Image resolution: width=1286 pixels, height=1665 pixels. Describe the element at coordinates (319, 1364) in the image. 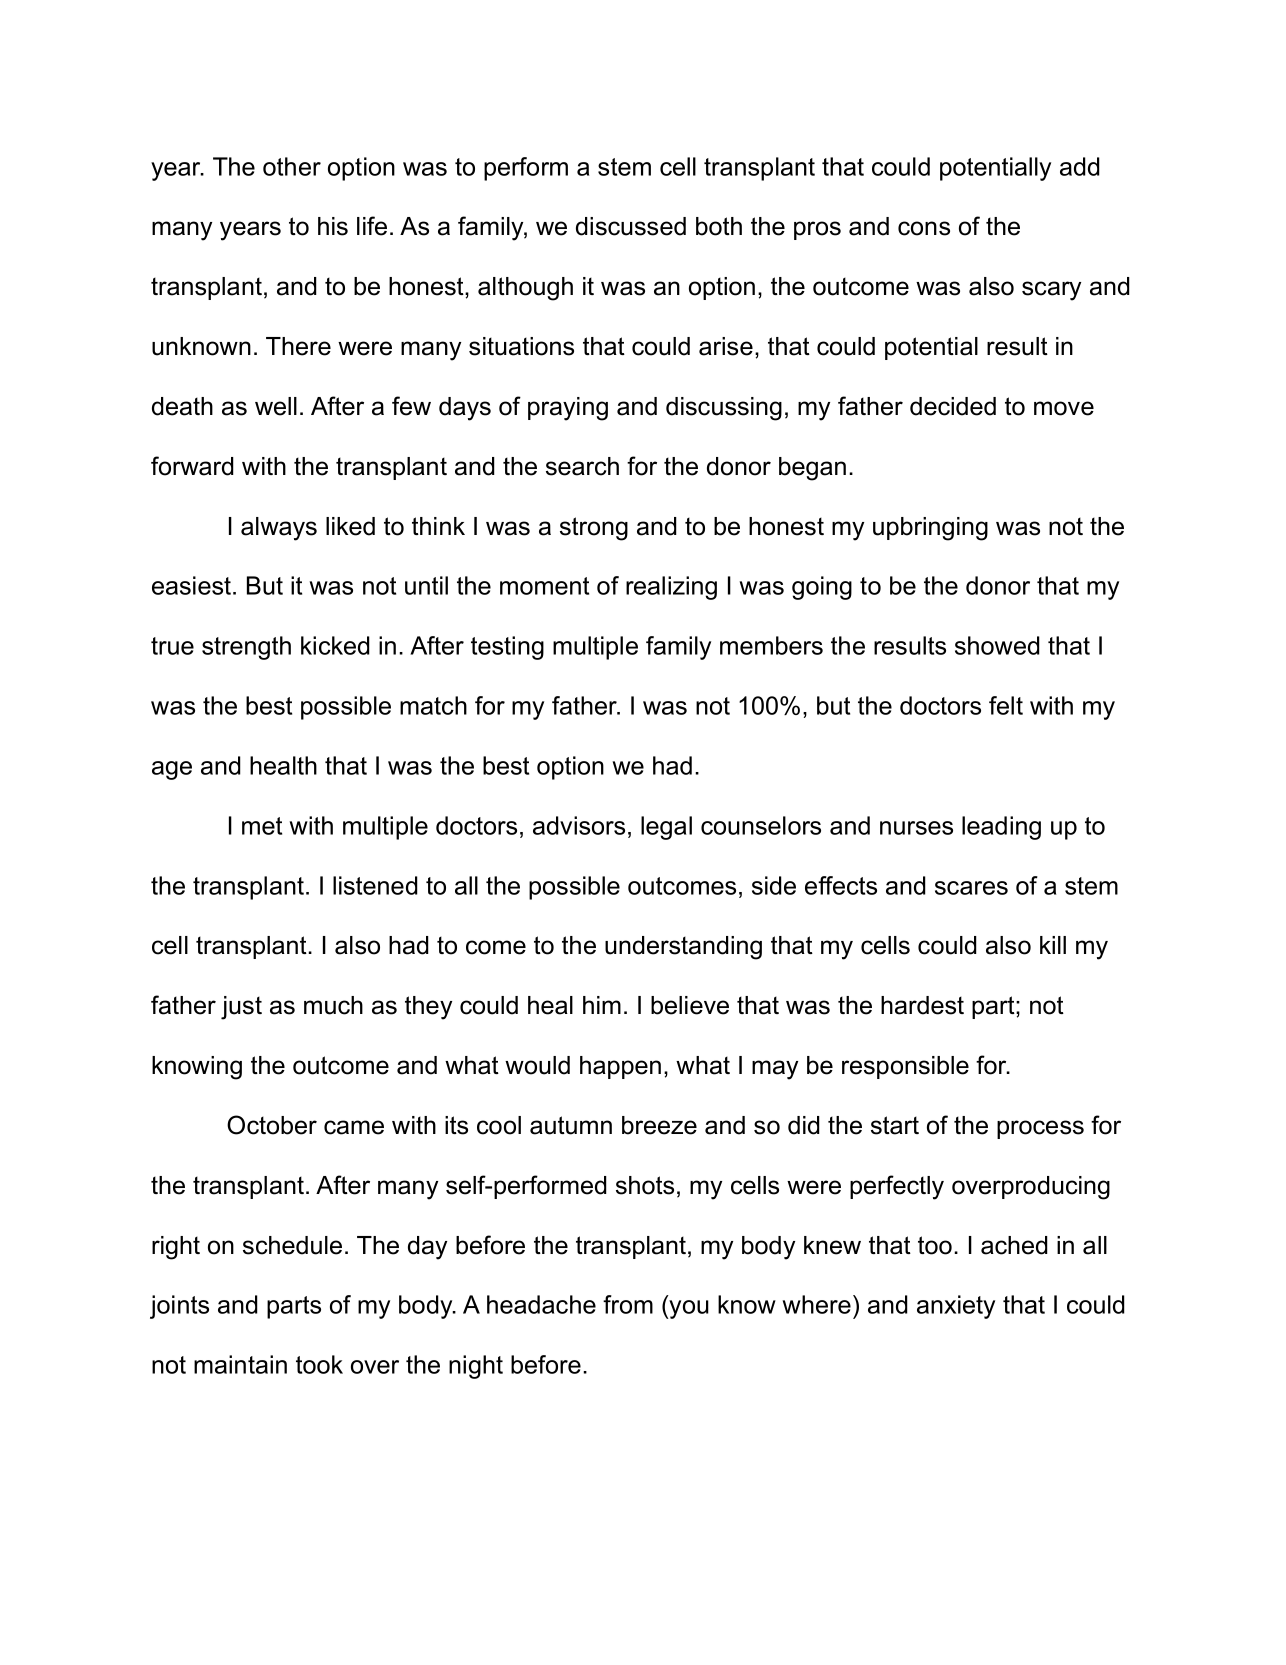

I see `took` at that location.
